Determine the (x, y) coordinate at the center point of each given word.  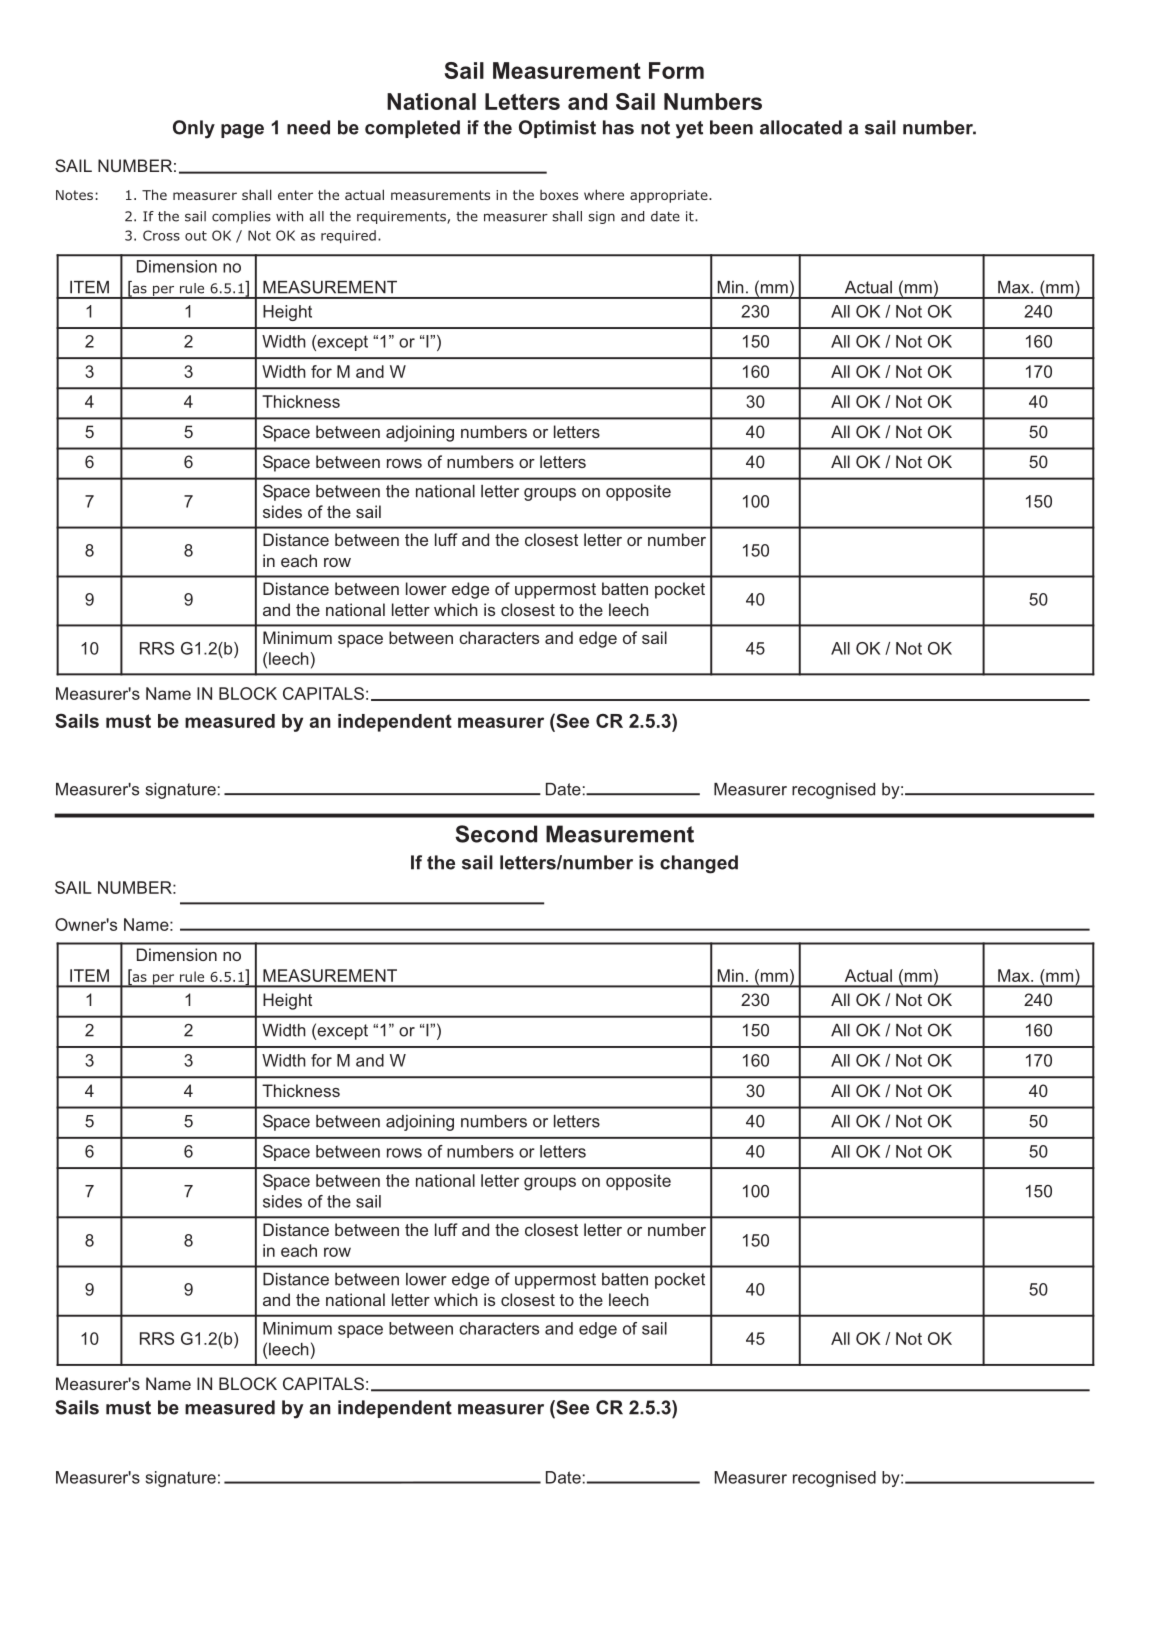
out (196, 236)
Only (194, 129)
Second (496, 834)
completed (412, 129)
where (604, 194)
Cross (161, 235)
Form (676, 70)
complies (241, 217)
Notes (74, 195)
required (348, 236)
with (289, 216)
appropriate (670, 196)
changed (699, 864)
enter (295, 195)
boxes (559, 195)
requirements (402, 217)
